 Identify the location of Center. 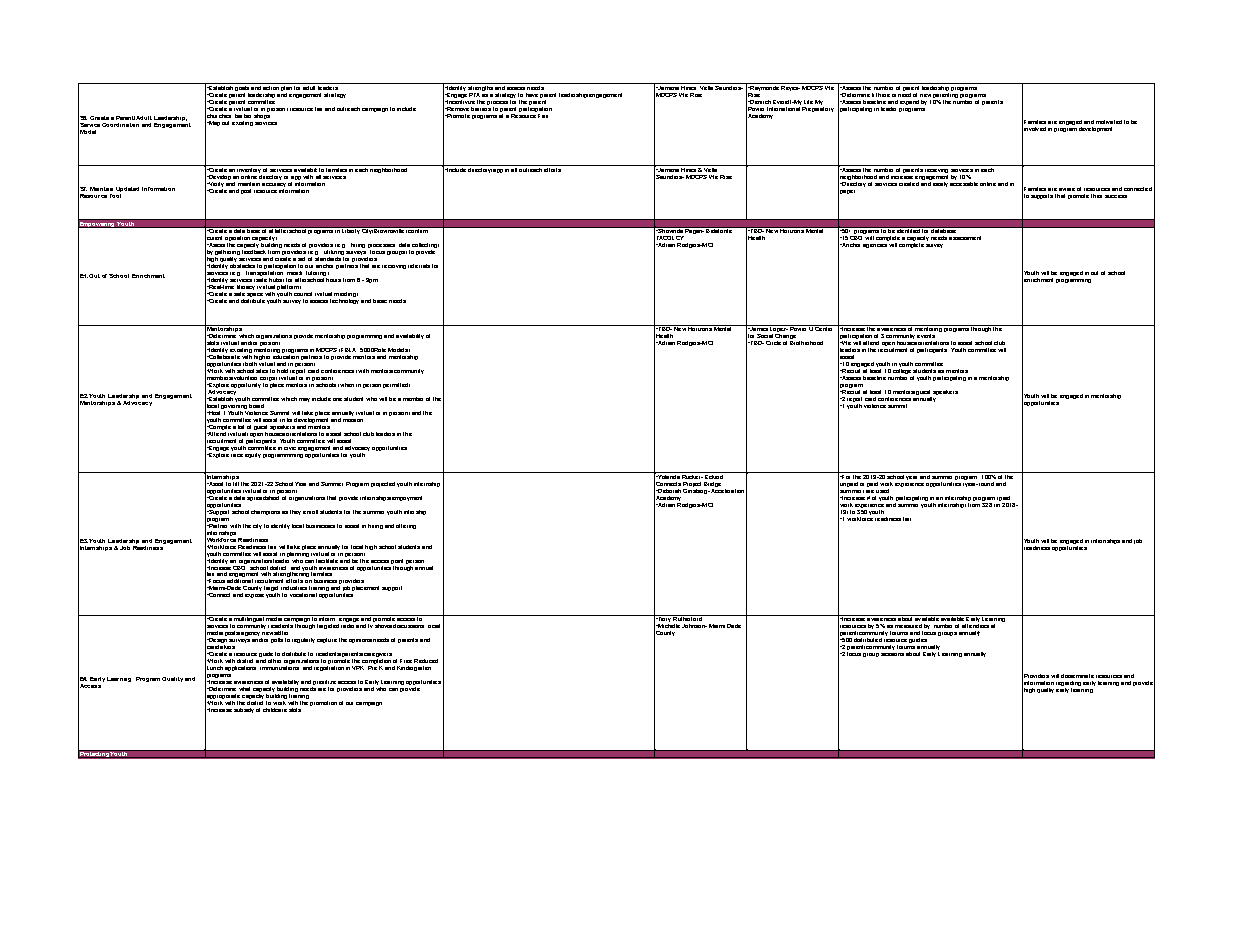
(825, 328).
